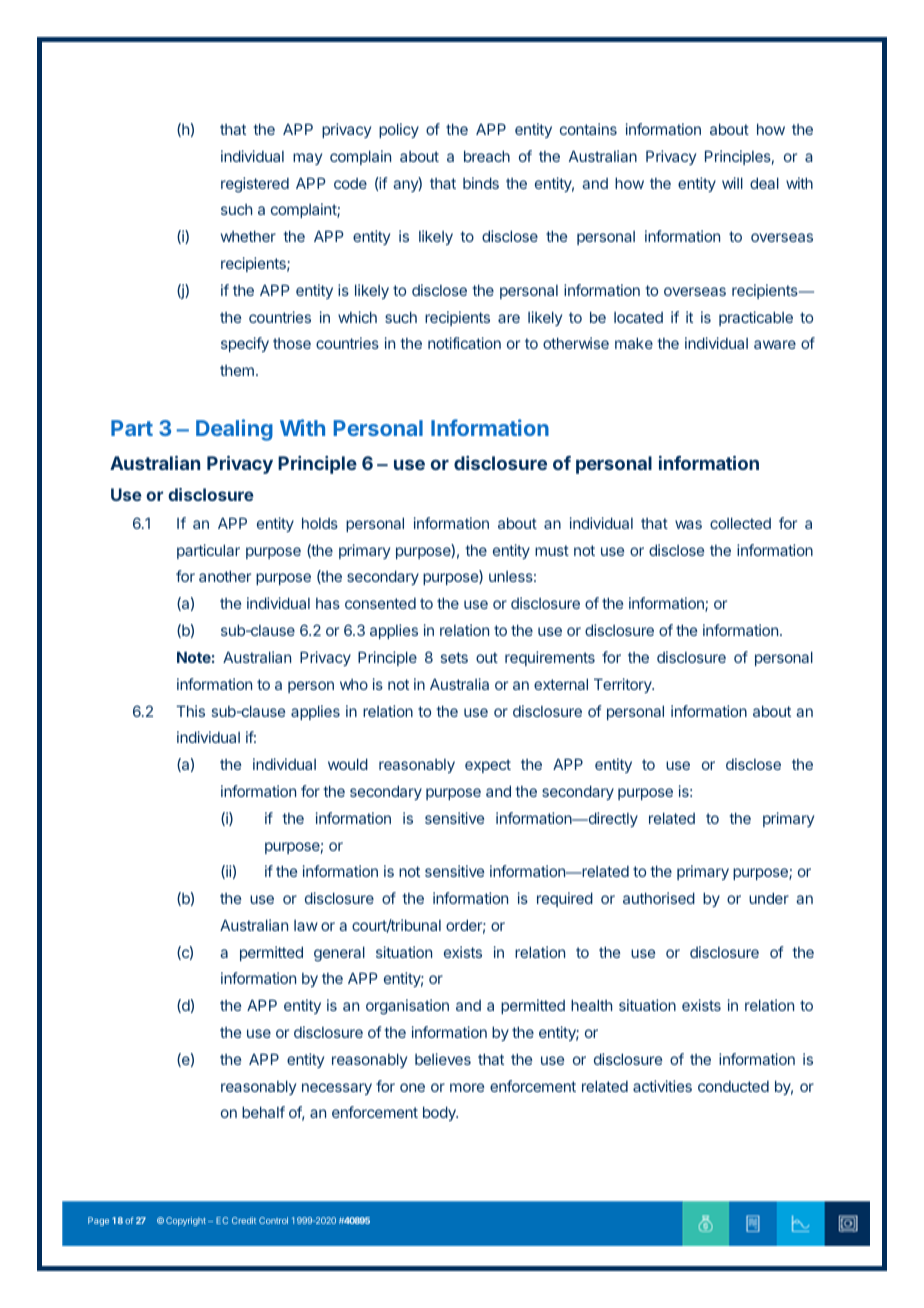 The width and height of the image is (924, 1308). What do you see at coordinates (732, 183) in the image?
I see `will` at bounding box center [732, 183].
